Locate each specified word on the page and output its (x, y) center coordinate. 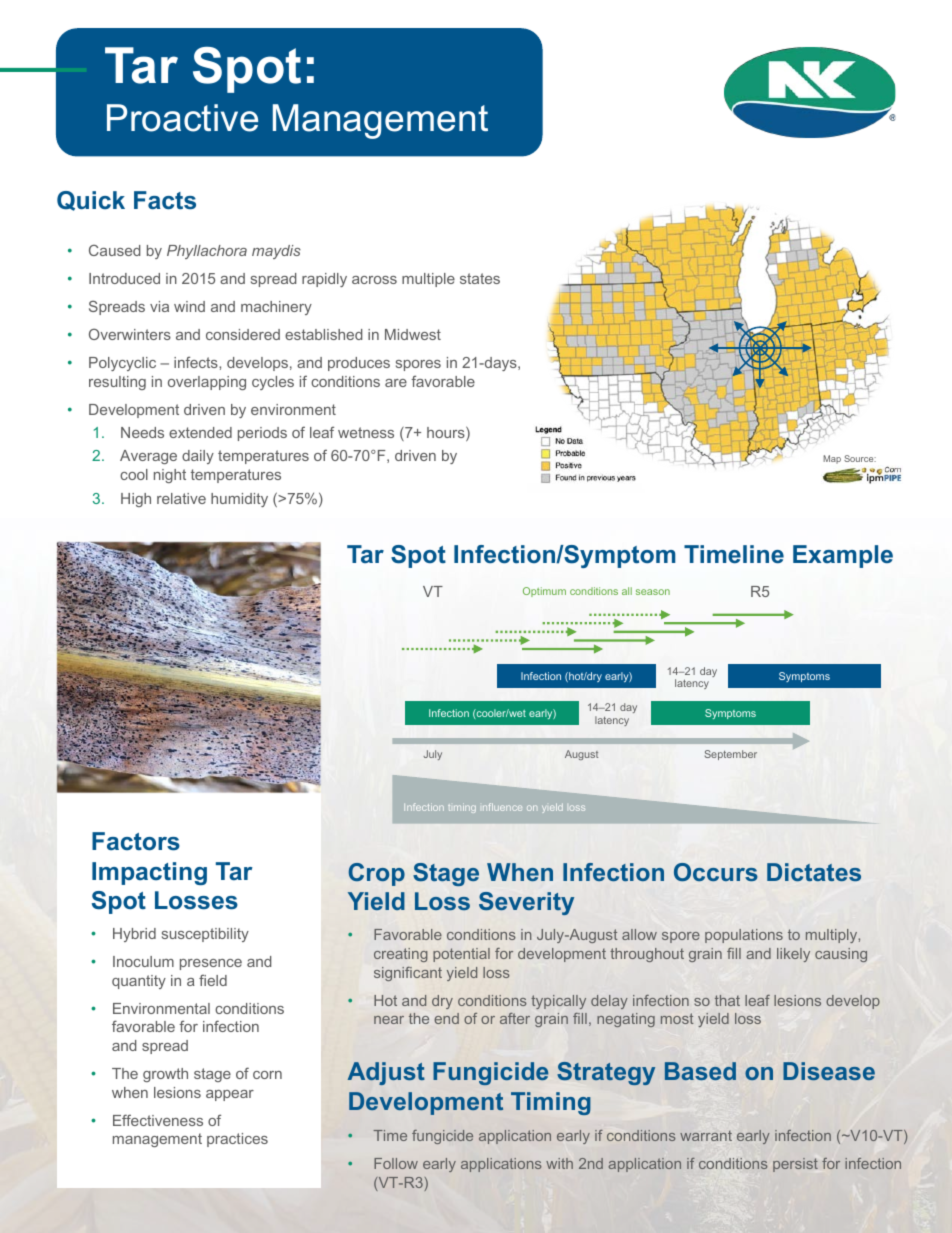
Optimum (544, 592)
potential (461, 955)
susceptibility (205, 935)
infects (197, 362)
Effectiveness (158, 1120)
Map (832, 459)
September (731, 755)
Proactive (182, 118)
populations (744, 936)
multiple (428, 280)
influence (502, 807)
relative (181, 498)
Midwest (413, 334)
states (480, 278)
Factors (136, 841)
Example (843, 556)
